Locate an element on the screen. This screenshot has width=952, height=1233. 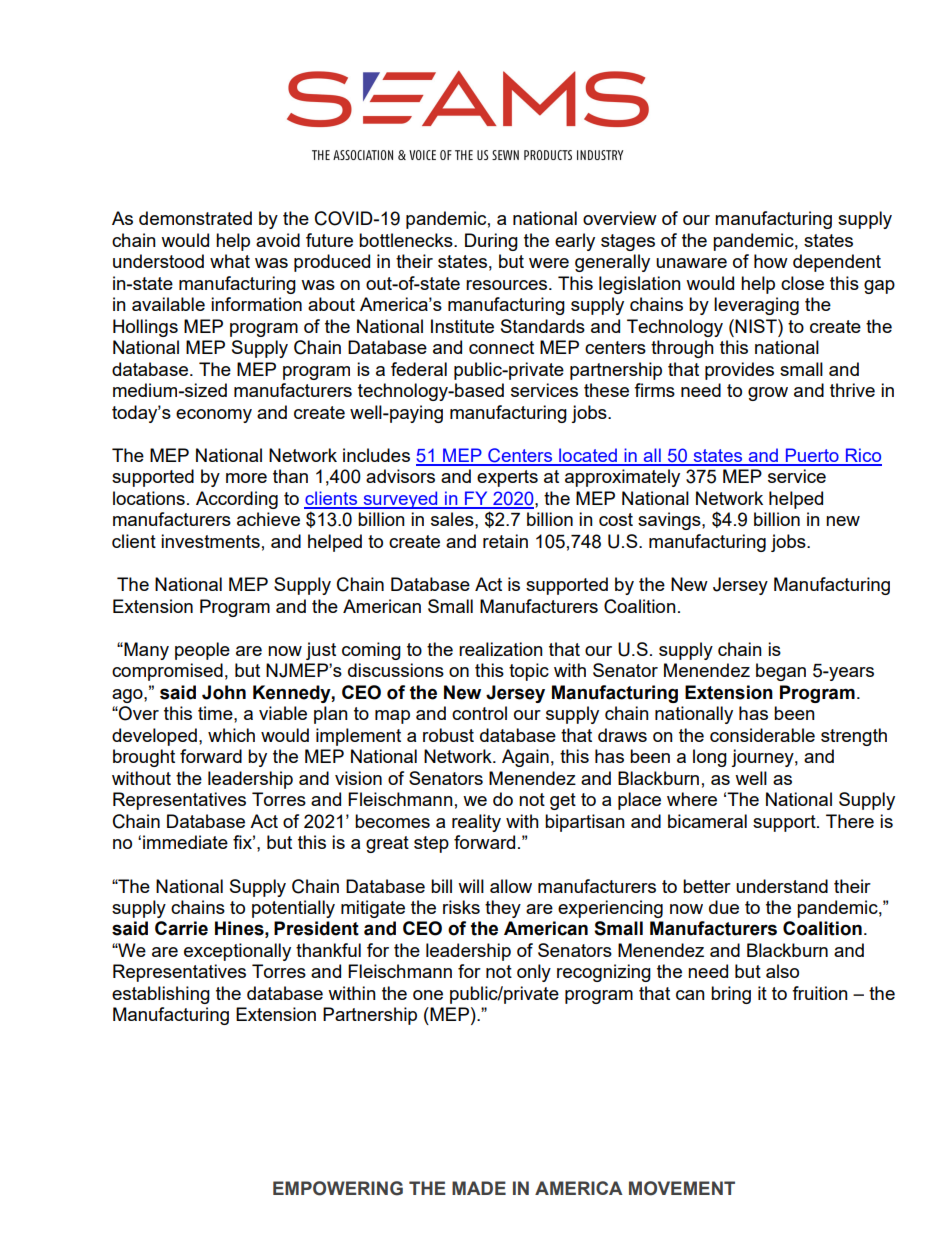
began is located at coordinates (781, 672).
